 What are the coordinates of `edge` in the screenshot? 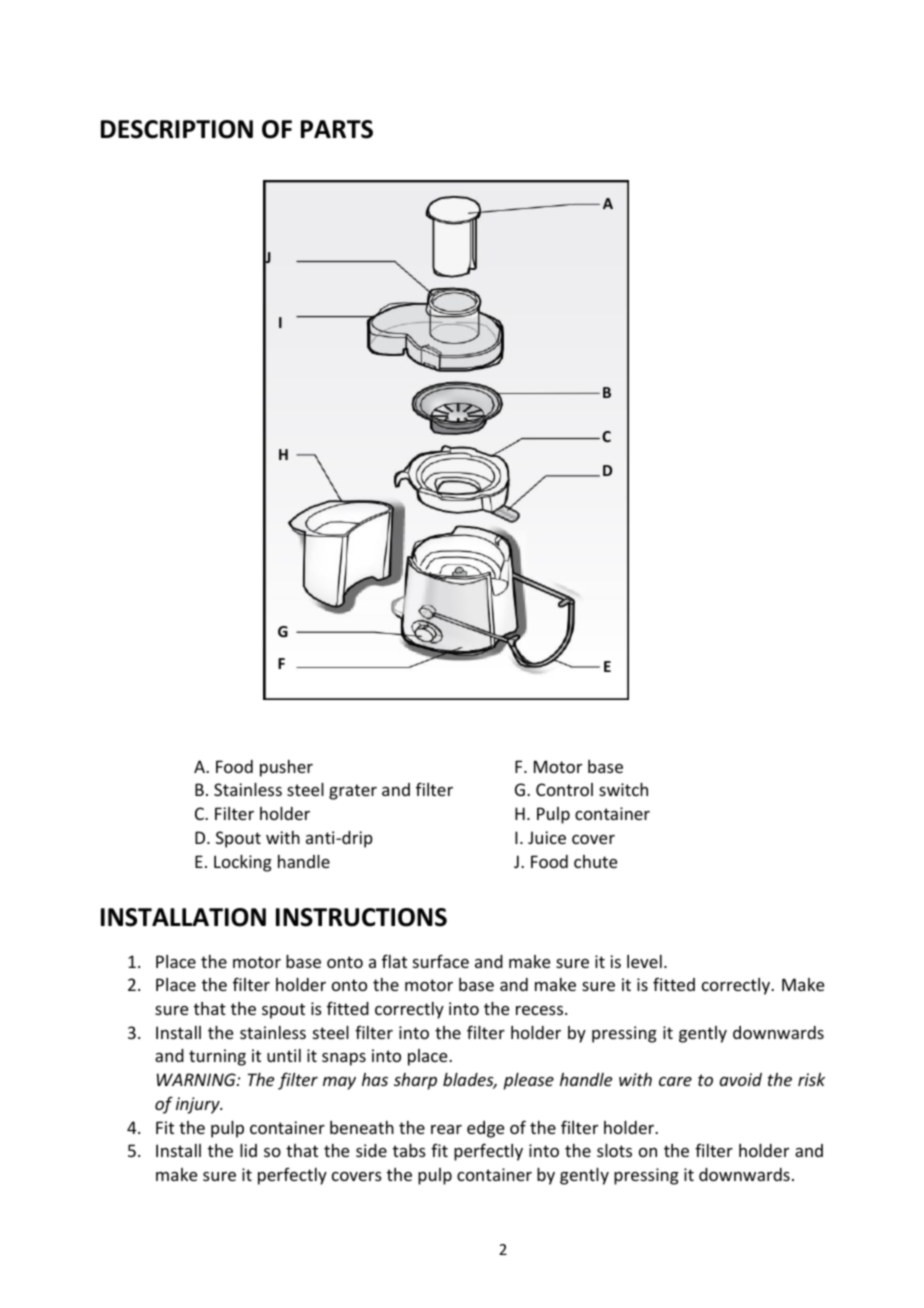 It's located at (485, 1129).
